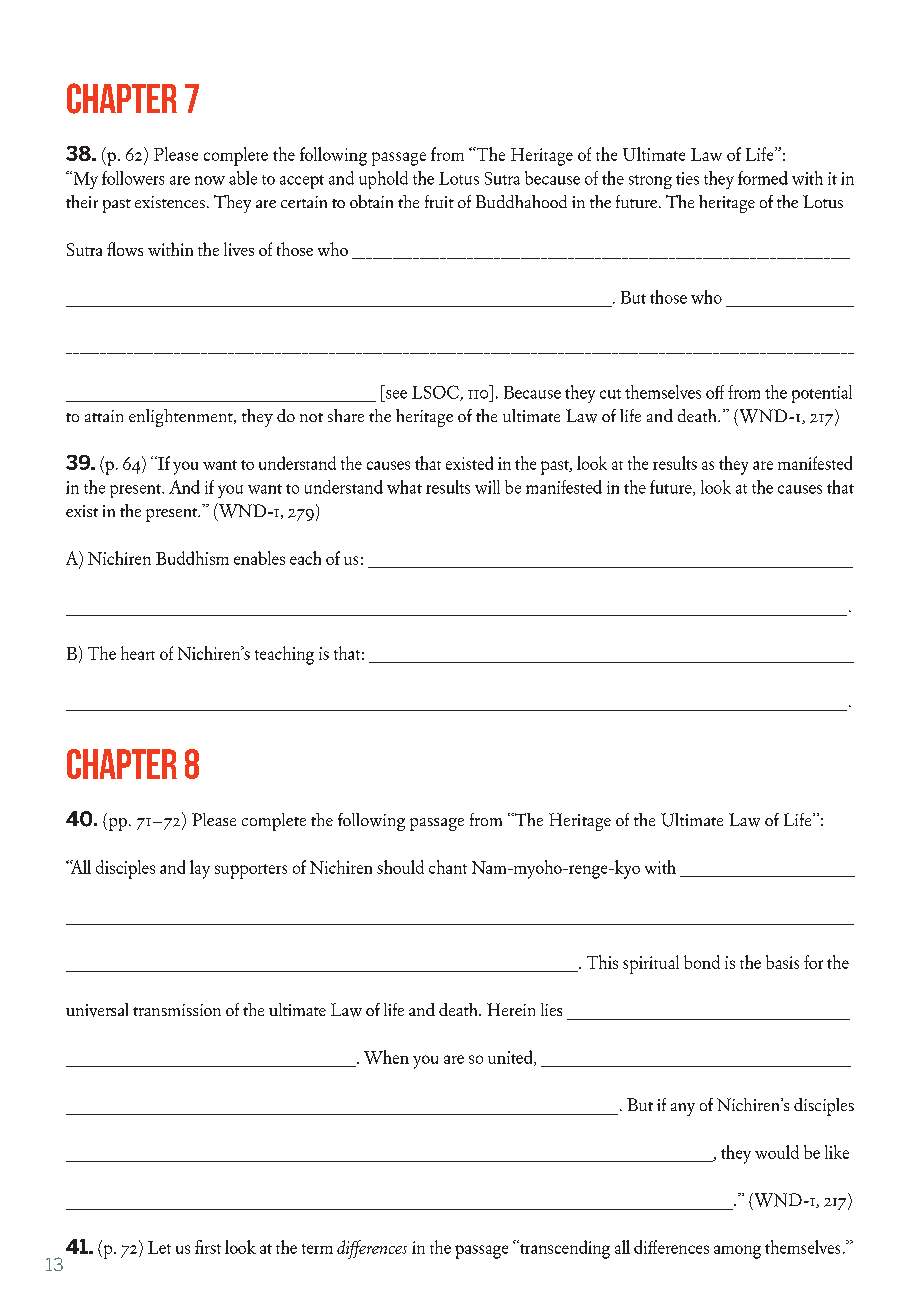  I want to click on now, so click(210, 180).
